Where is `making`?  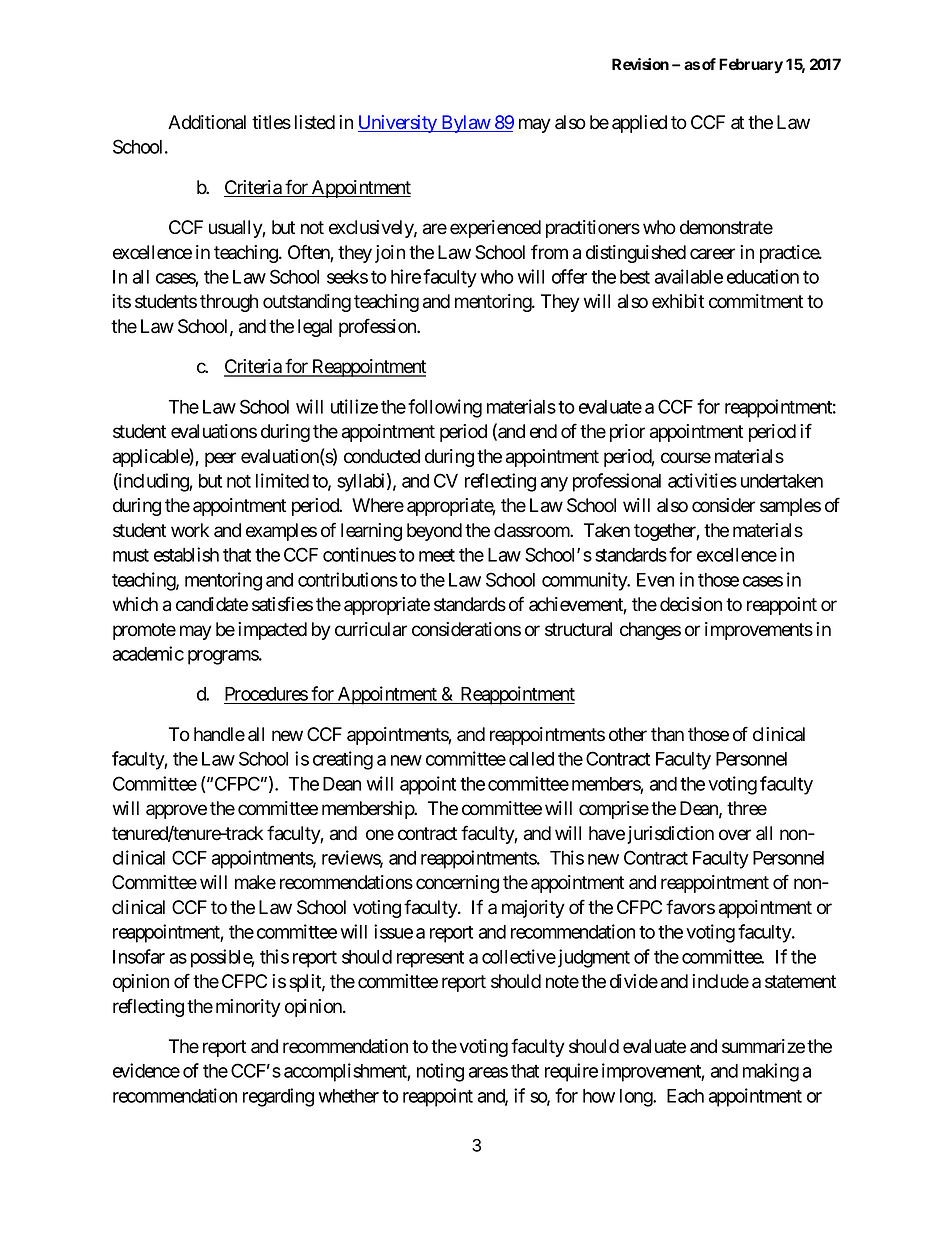
making is located at coordinates (771, 1072).
